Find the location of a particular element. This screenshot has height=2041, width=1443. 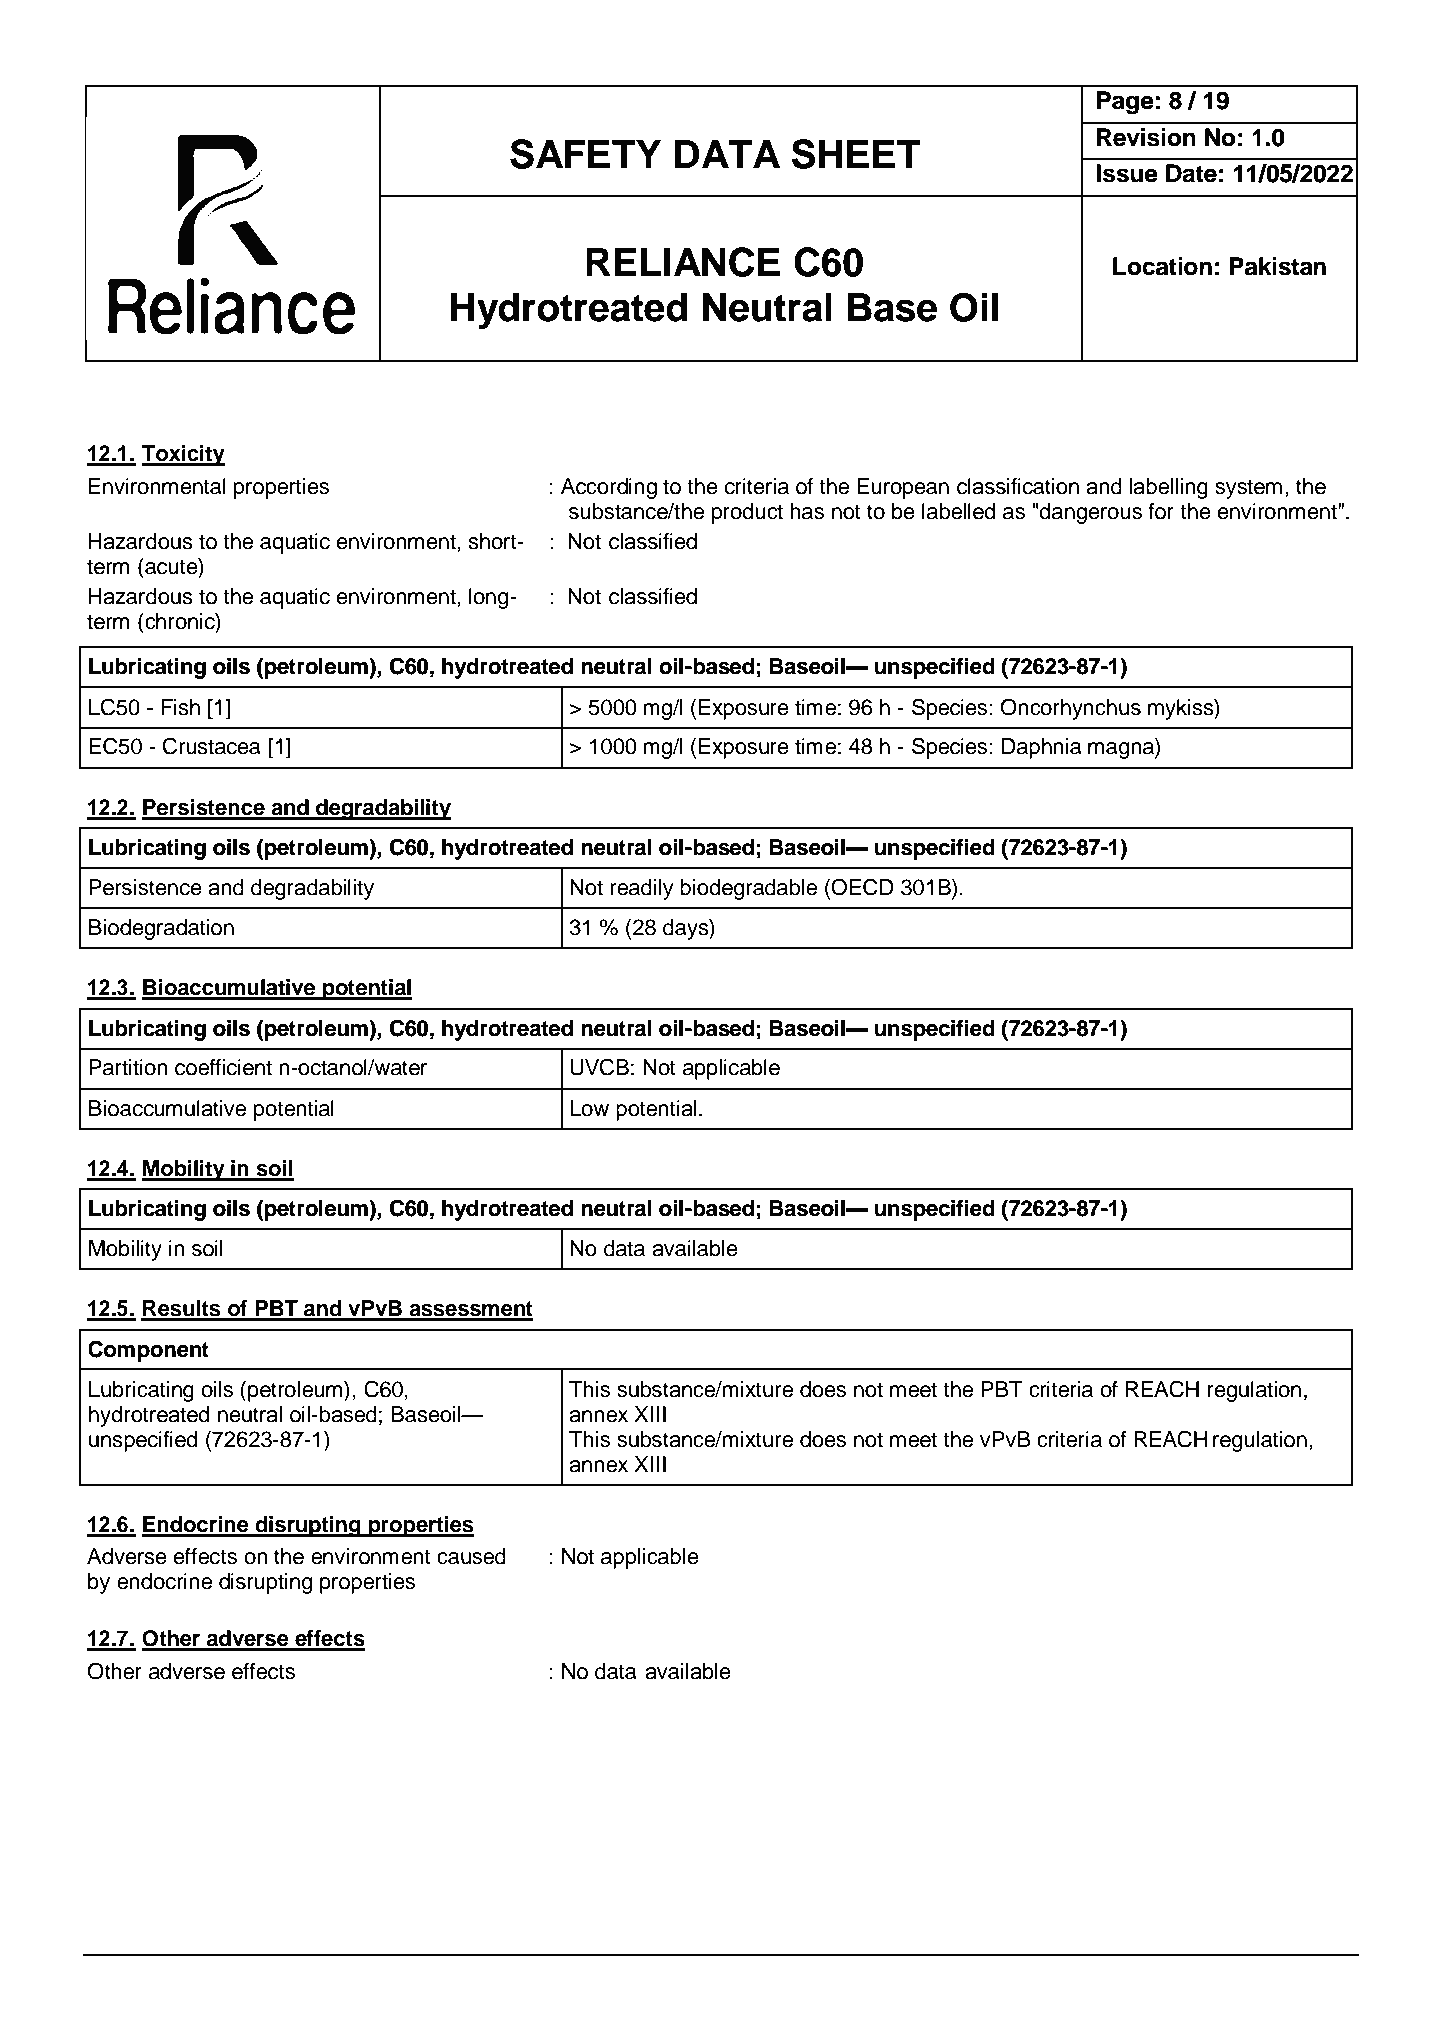

caused is located at coordinates (471, 1556).
